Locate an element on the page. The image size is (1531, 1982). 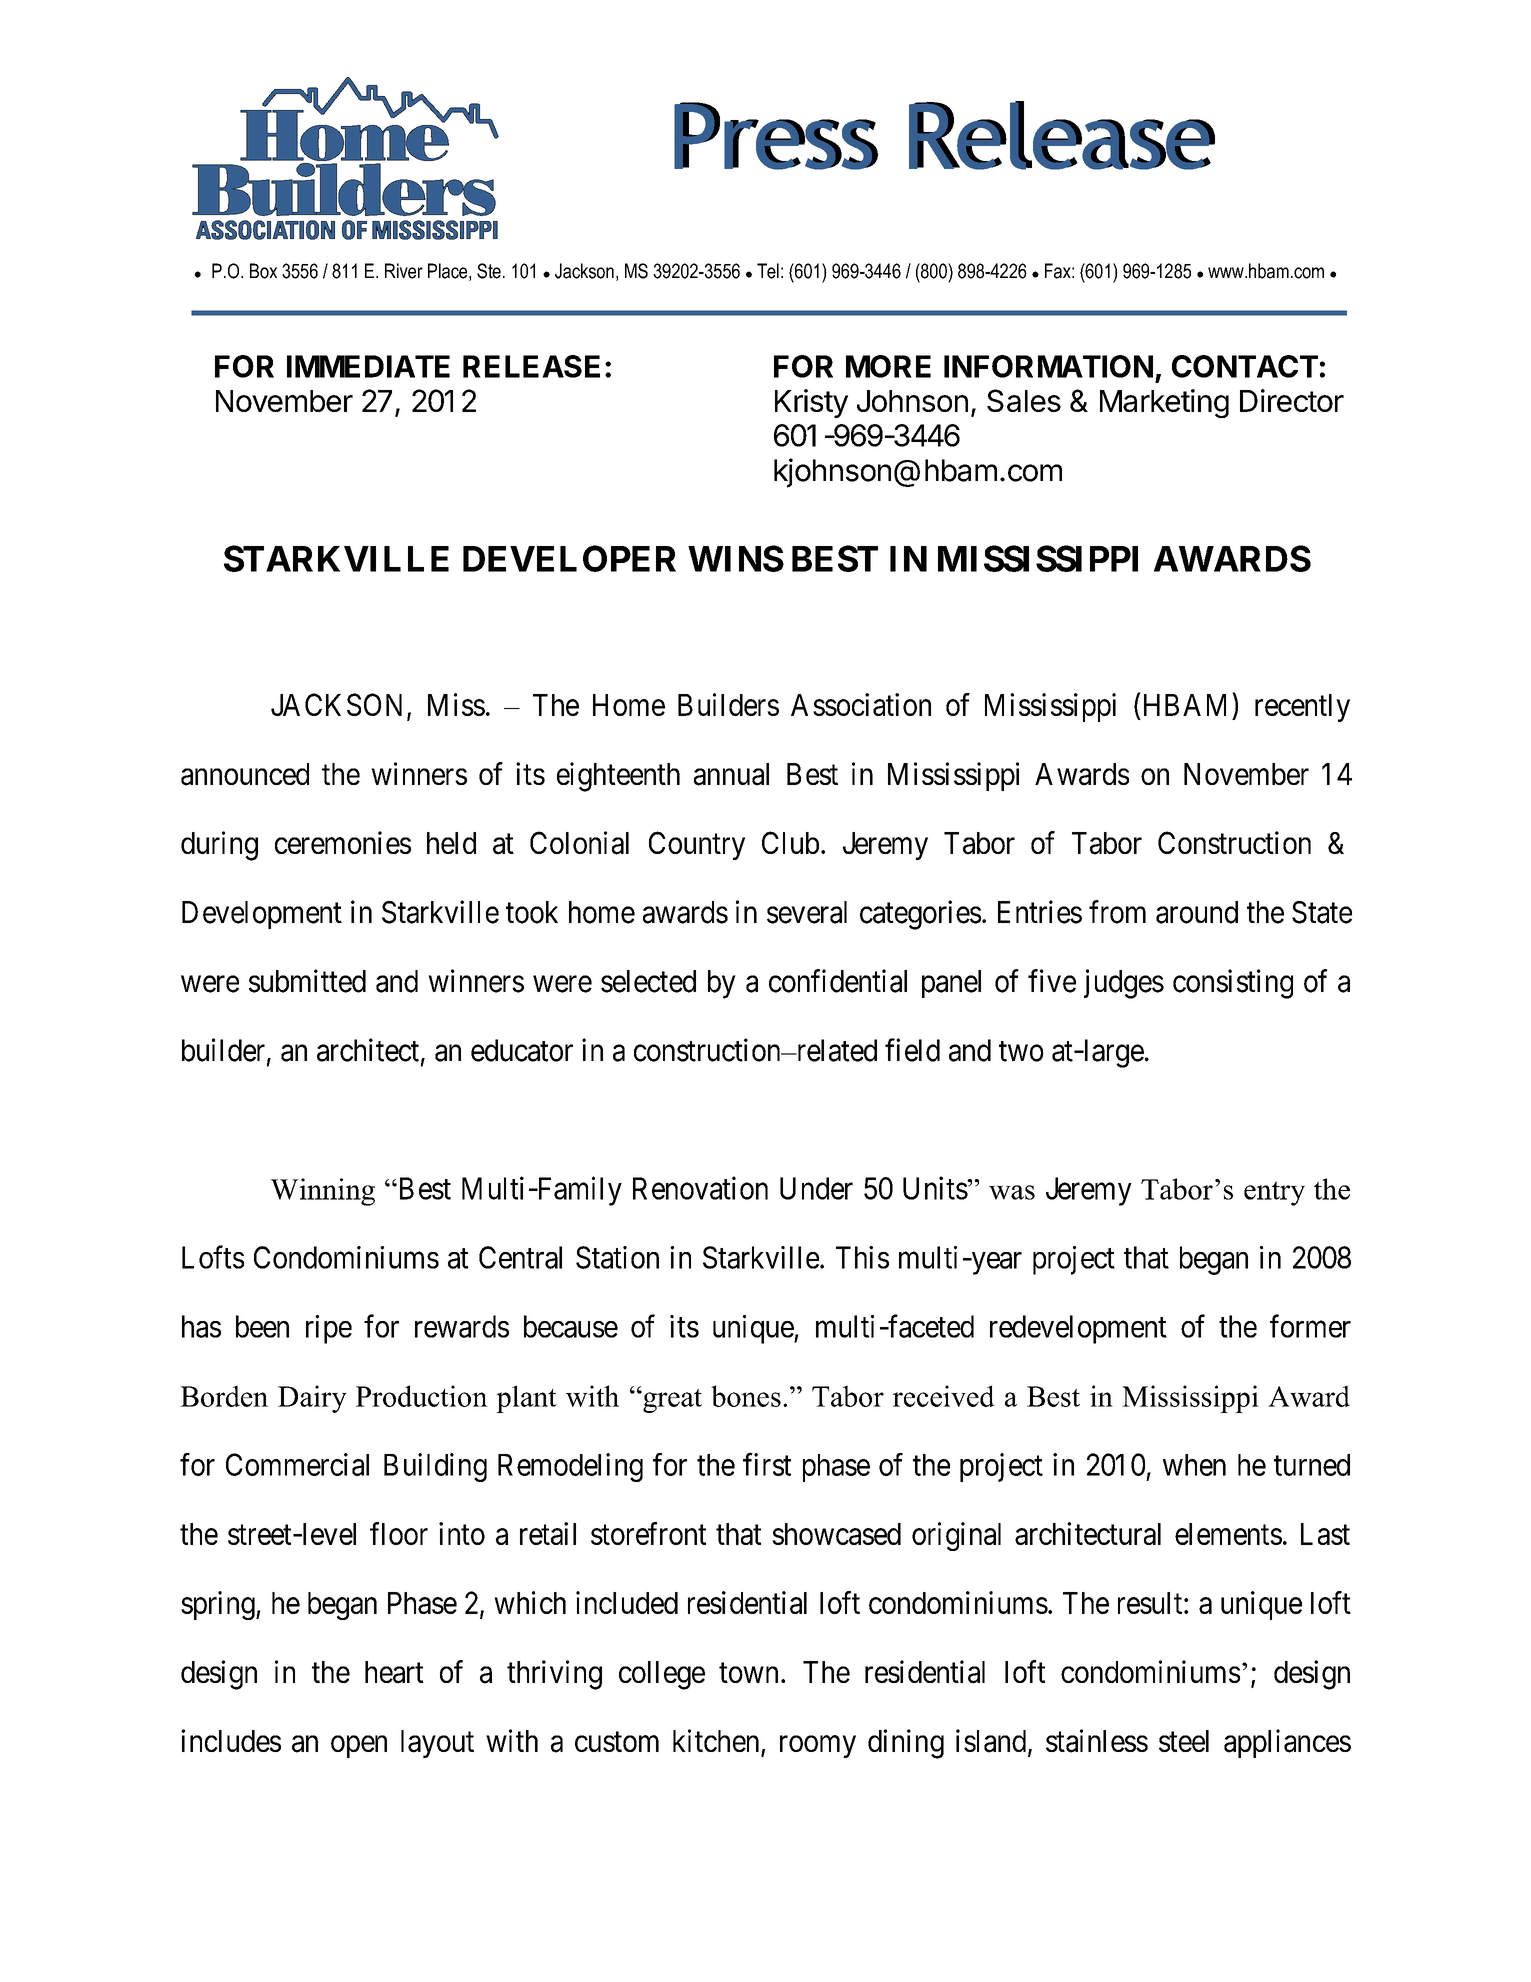
announced is located at coordinates (245, 774).
